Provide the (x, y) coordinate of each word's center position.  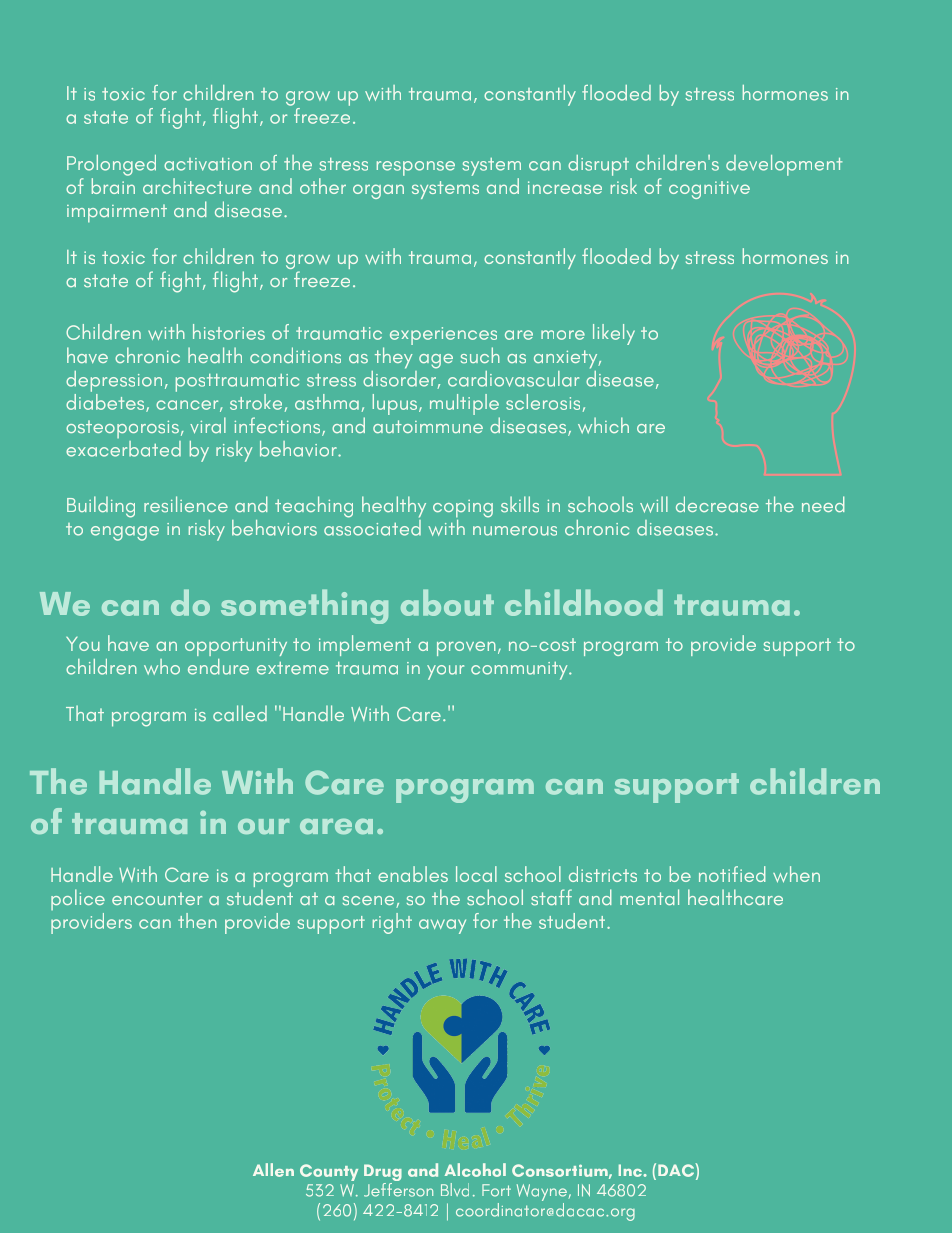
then (197, 921)
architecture (197, 186)
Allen (273, 1170)
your (445, 672)
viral (208, 425)
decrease (717, 504)
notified (732, 874)
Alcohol (475, 1170)
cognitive (709, 190)
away (442, 926)
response (416, 168)
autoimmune (428, 426)
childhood (584, 602)
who (162, 667)
